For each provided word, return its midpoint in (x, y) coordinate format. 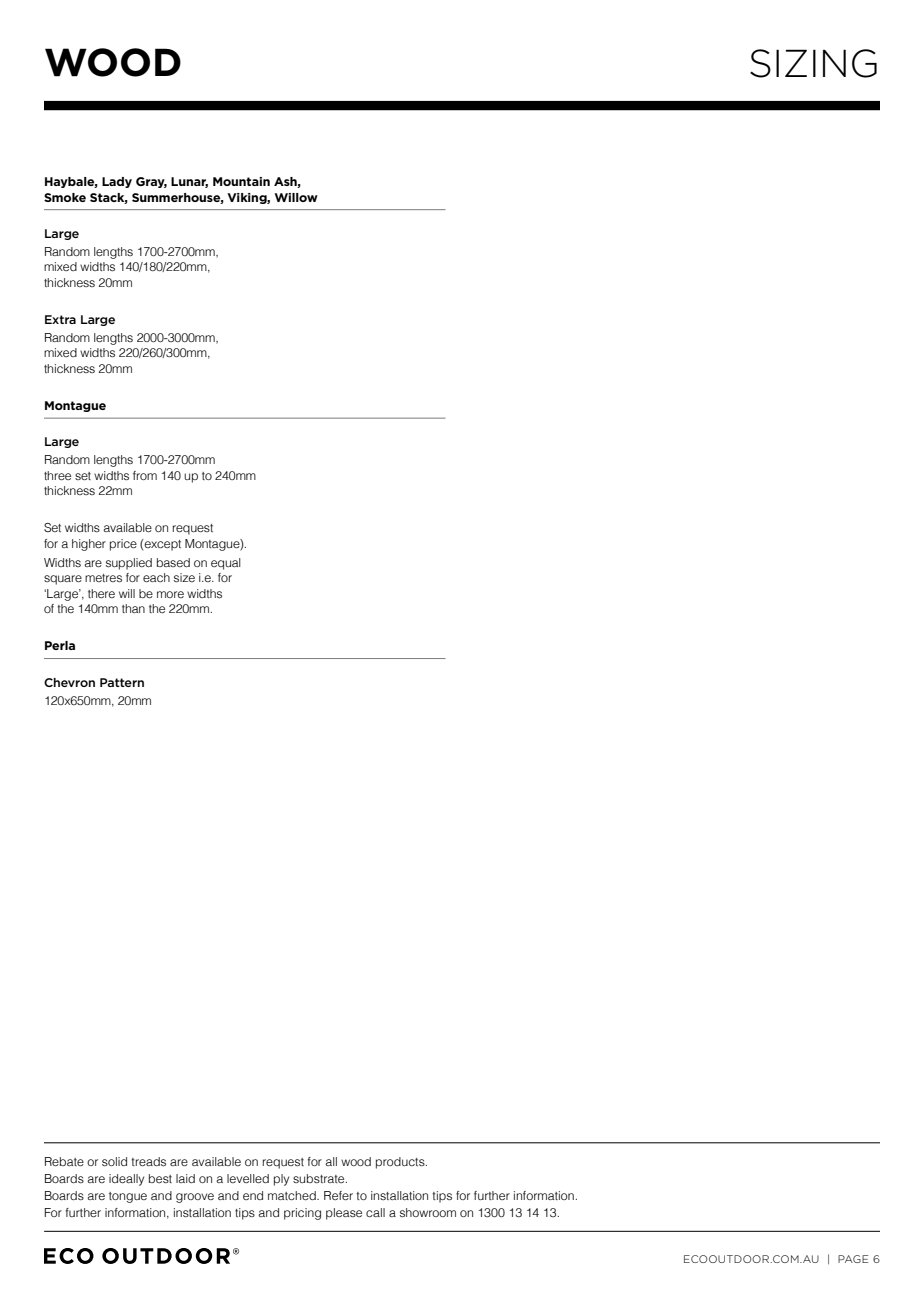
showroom (428, 1212)
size (184, 577)
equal (226, 564)
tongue (128, 1197)
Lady (117, 182)
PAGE (853, 1259)
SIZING (813, 63)
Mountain (241, 181)
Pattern (122, 682)
